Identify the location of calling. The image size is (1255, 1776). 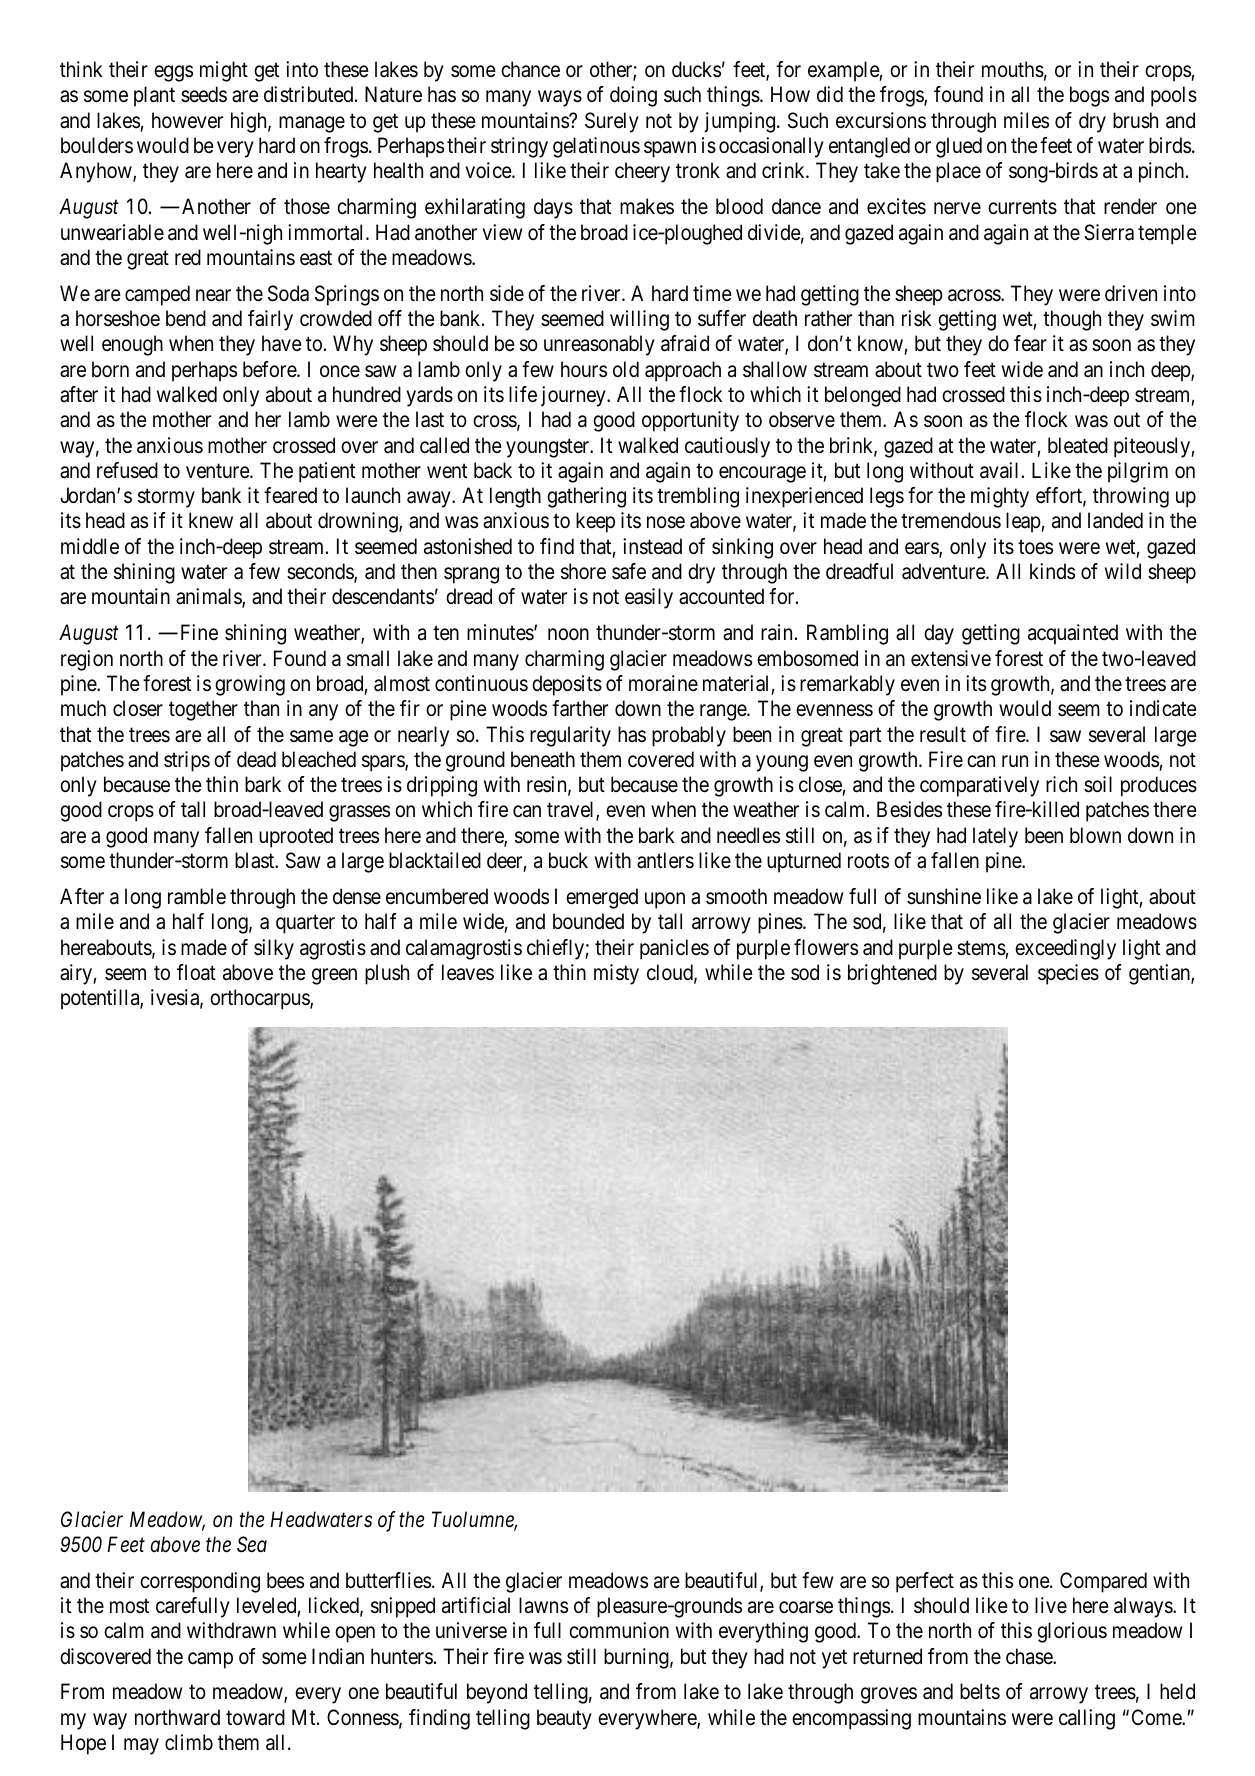
(1087, 1719).
